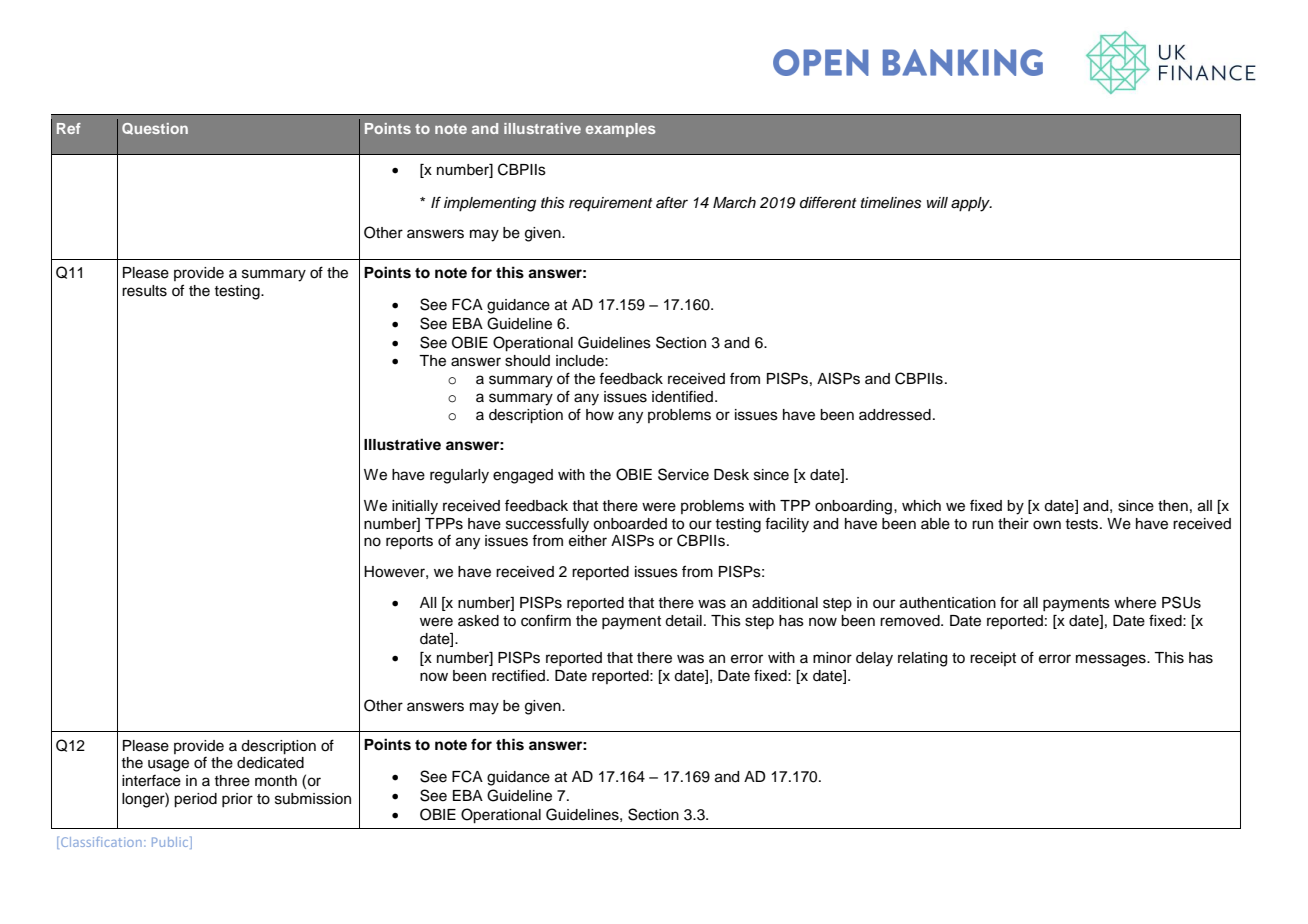  What do you see at coordinates (415, 507) in the page?
I see `initially` at bounding box center [415, 507].
